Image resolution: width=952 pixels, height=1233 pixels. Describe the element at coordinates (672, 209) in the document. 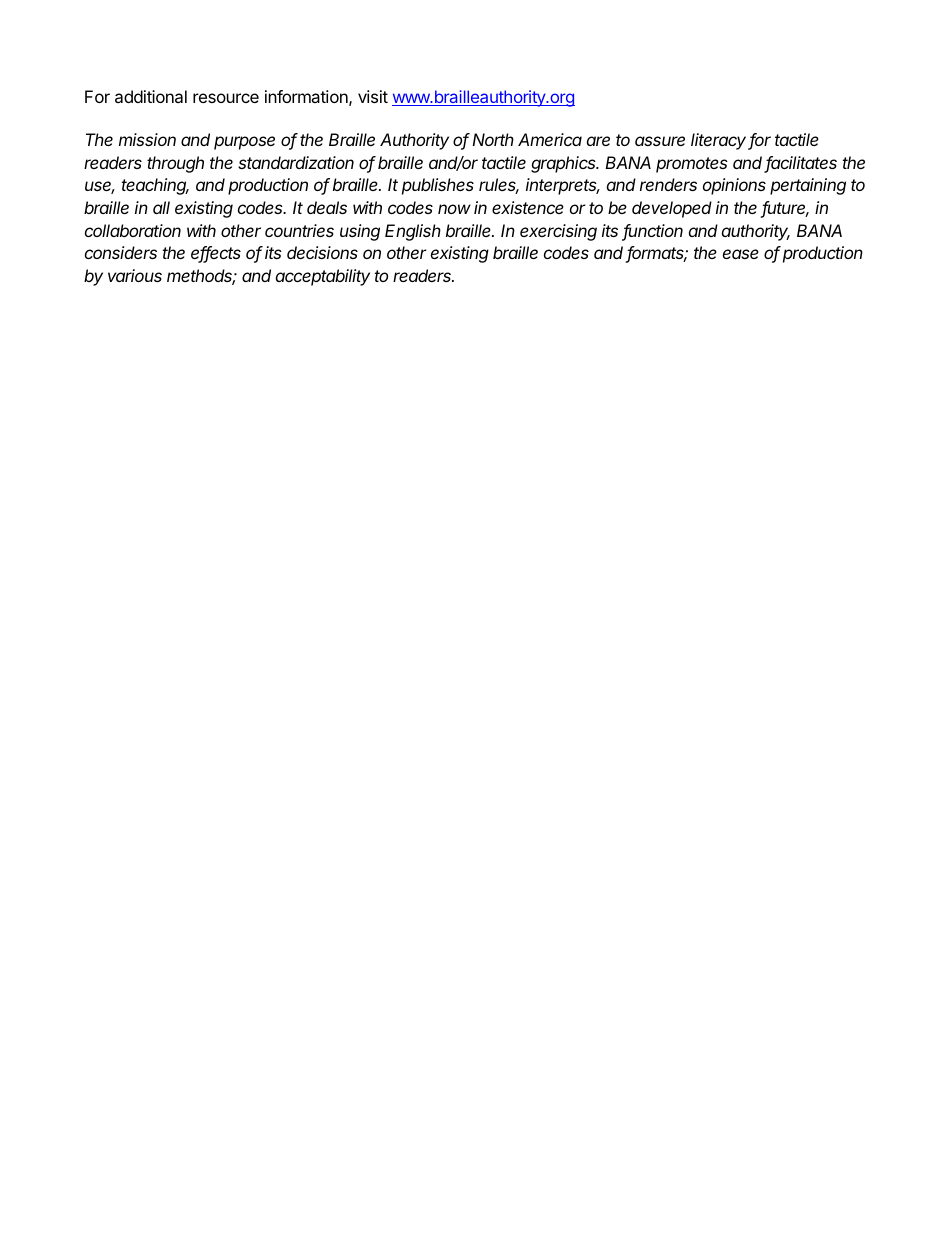

I see `developed` at that location.
